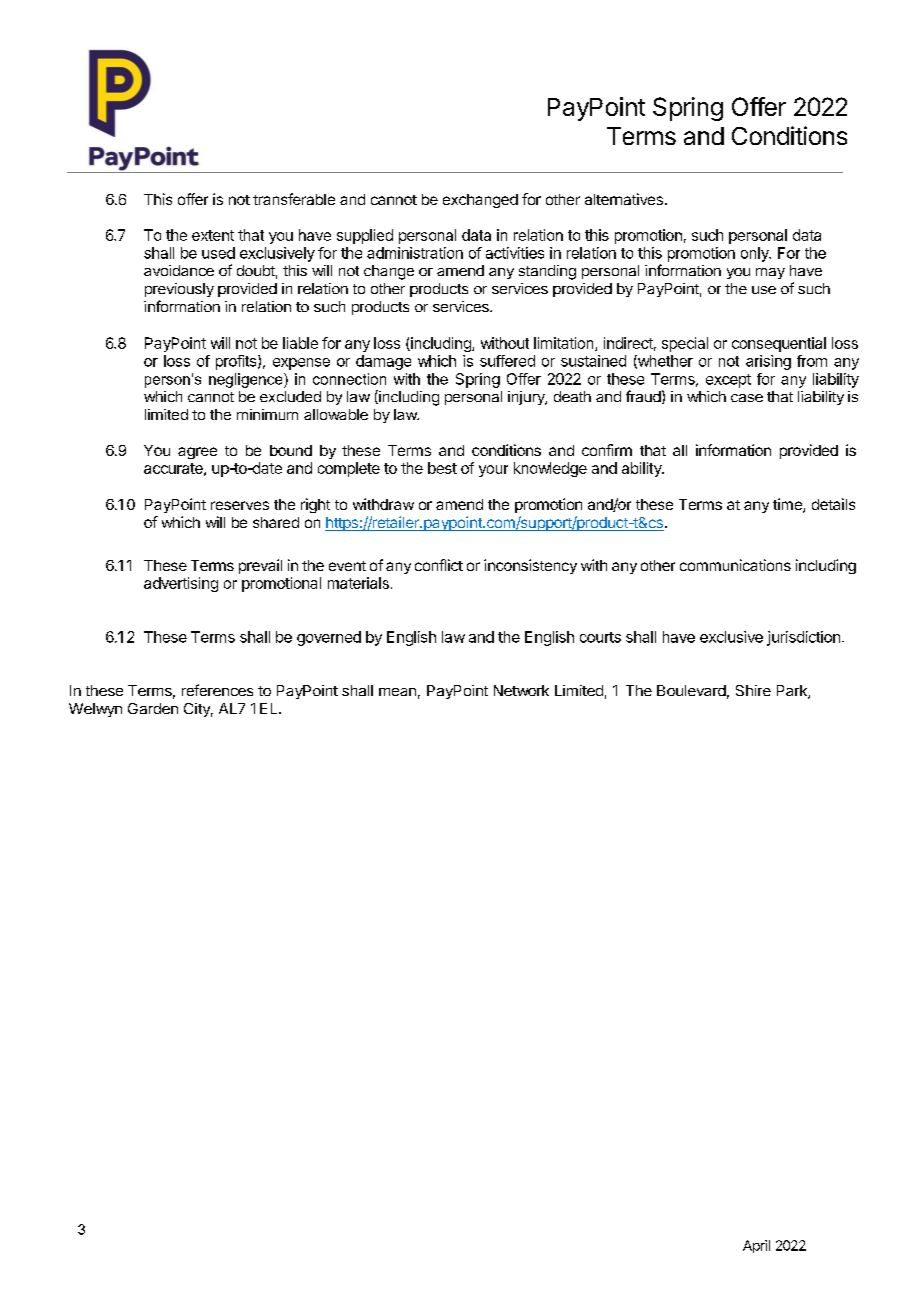 This image has height=1309, width=924. What do you see at coordinates (793, 692) in the image?
I see `Park` at bounding box center [793, 692].
